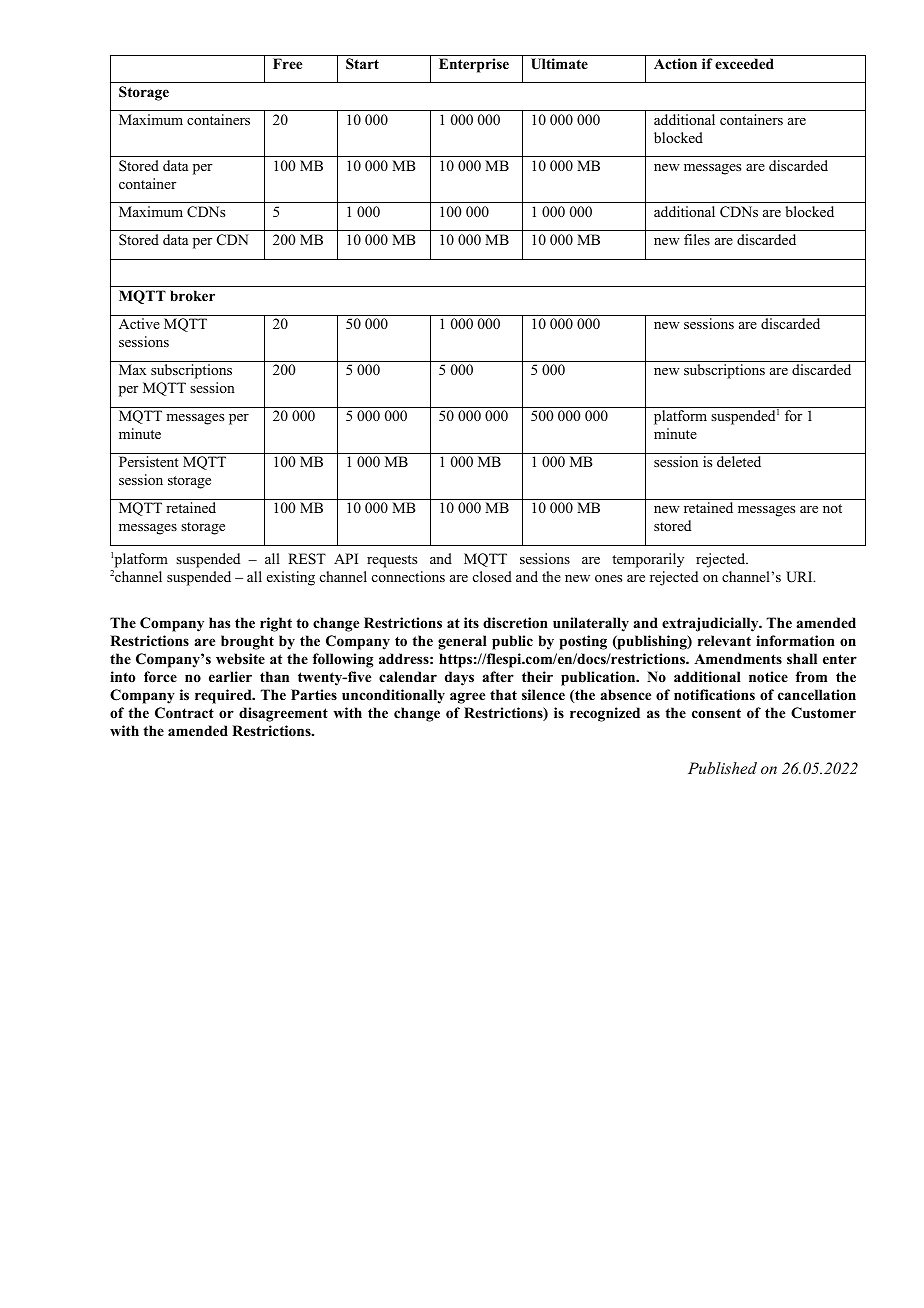 The width and height of the page is (924, 1308). What do you see at coordinates (724, 640) in the page?
I see `relevant` at bounding box center [724, 640].
